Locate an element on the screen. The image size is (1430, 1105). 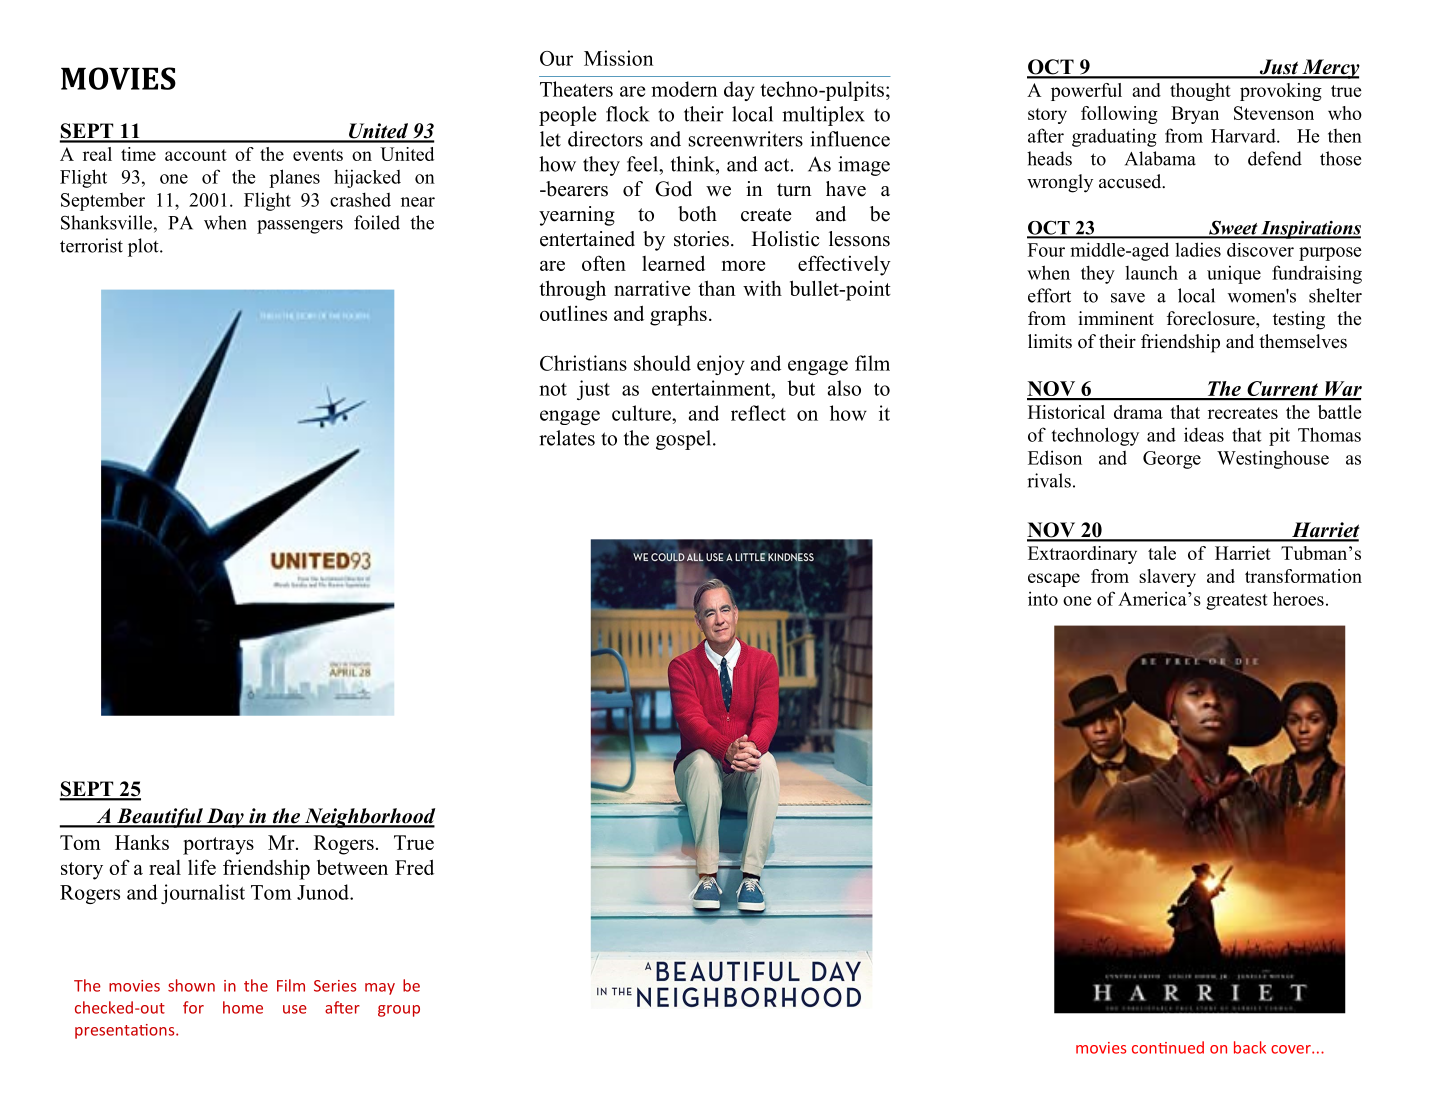
unique is located at coordinates (1234, 274).
